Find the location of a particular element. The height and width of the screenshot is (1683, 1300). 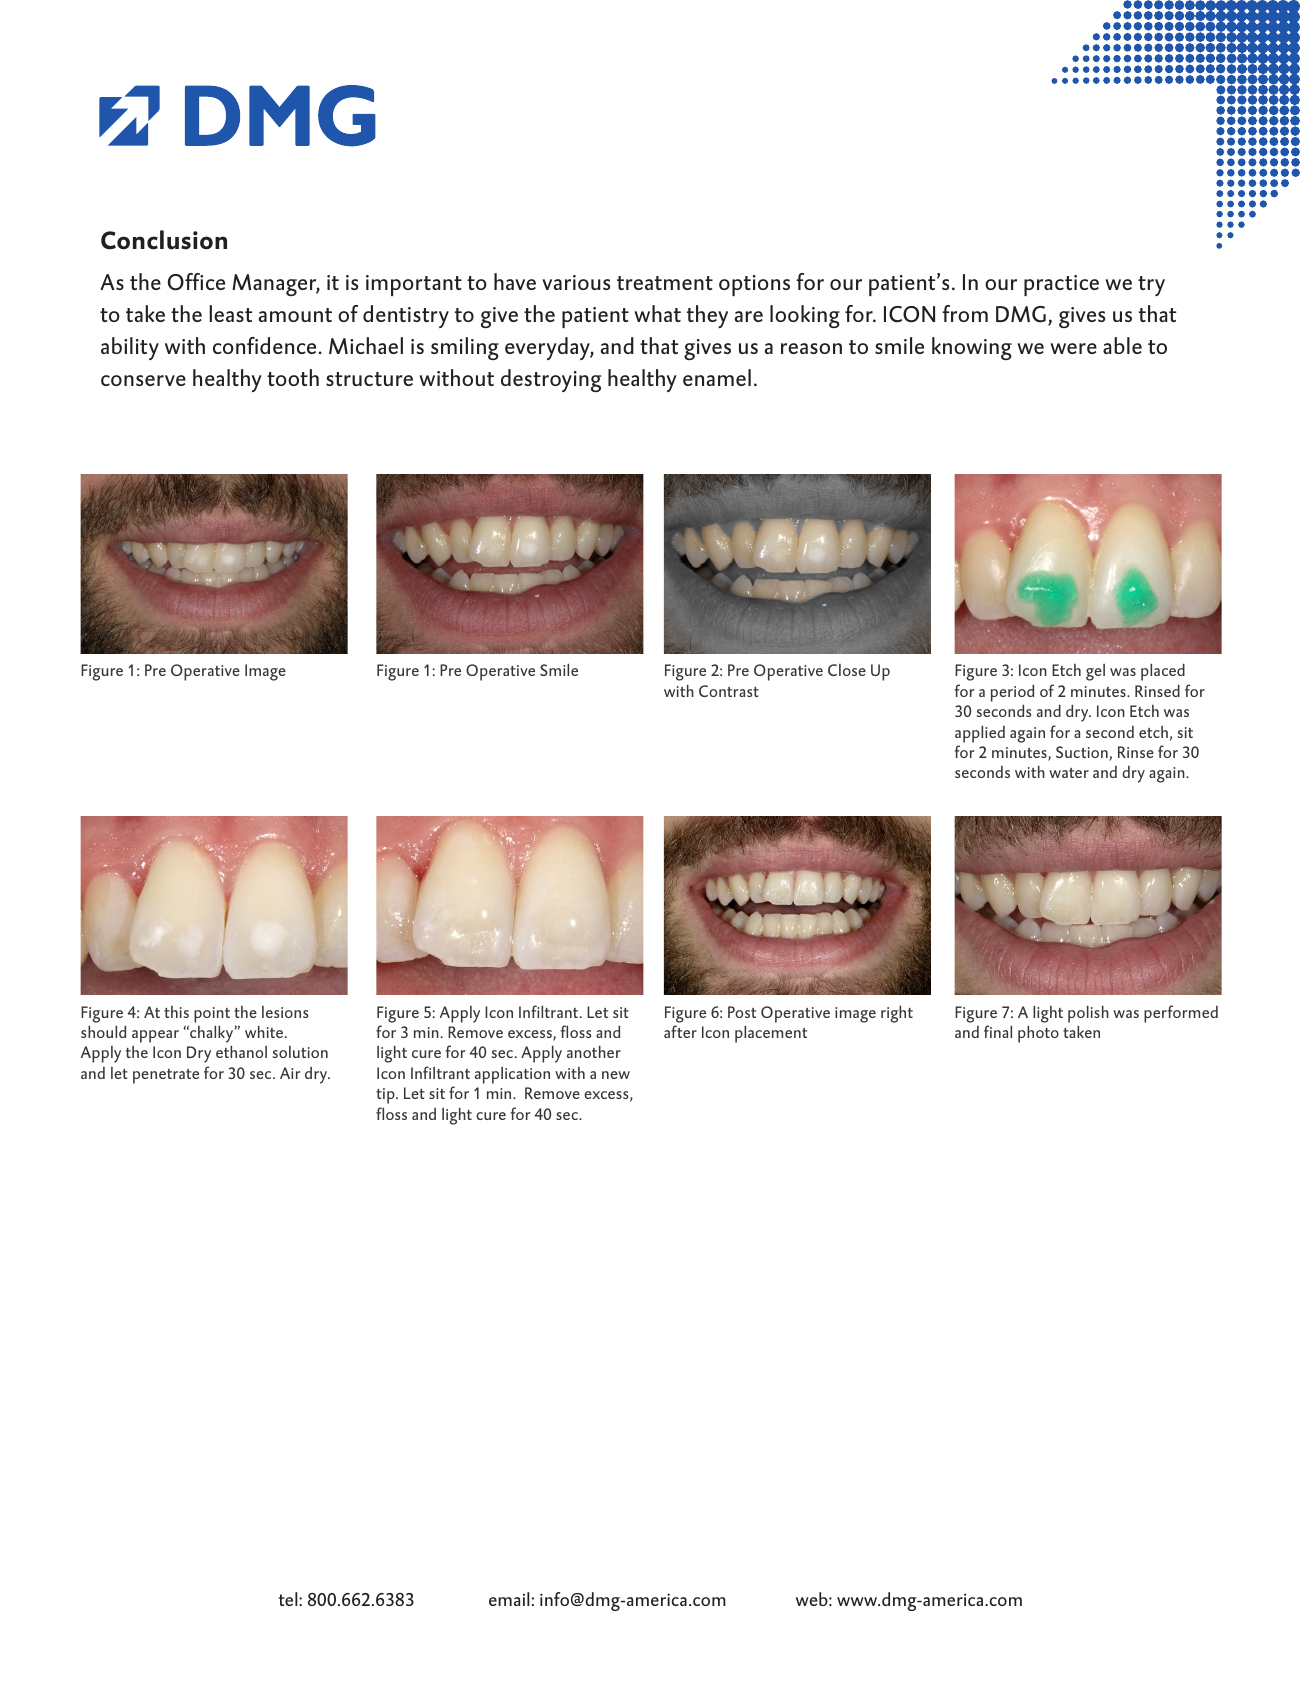

practice is located at coordinates (1061, 285).
